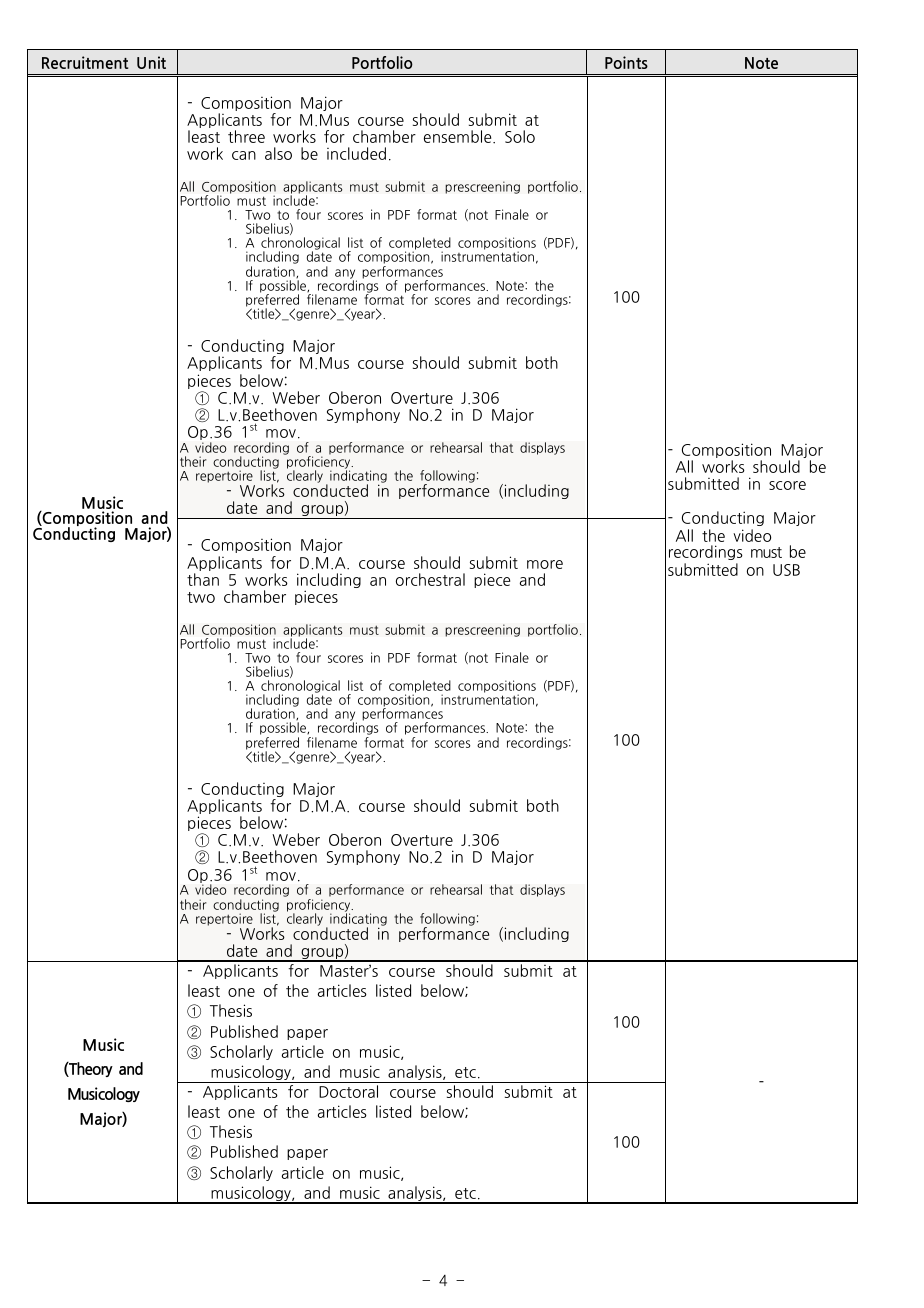 This document has height=1308, width=924. Describe the element at coordinates (626, 62) in the document. I see `Points` at that location.
